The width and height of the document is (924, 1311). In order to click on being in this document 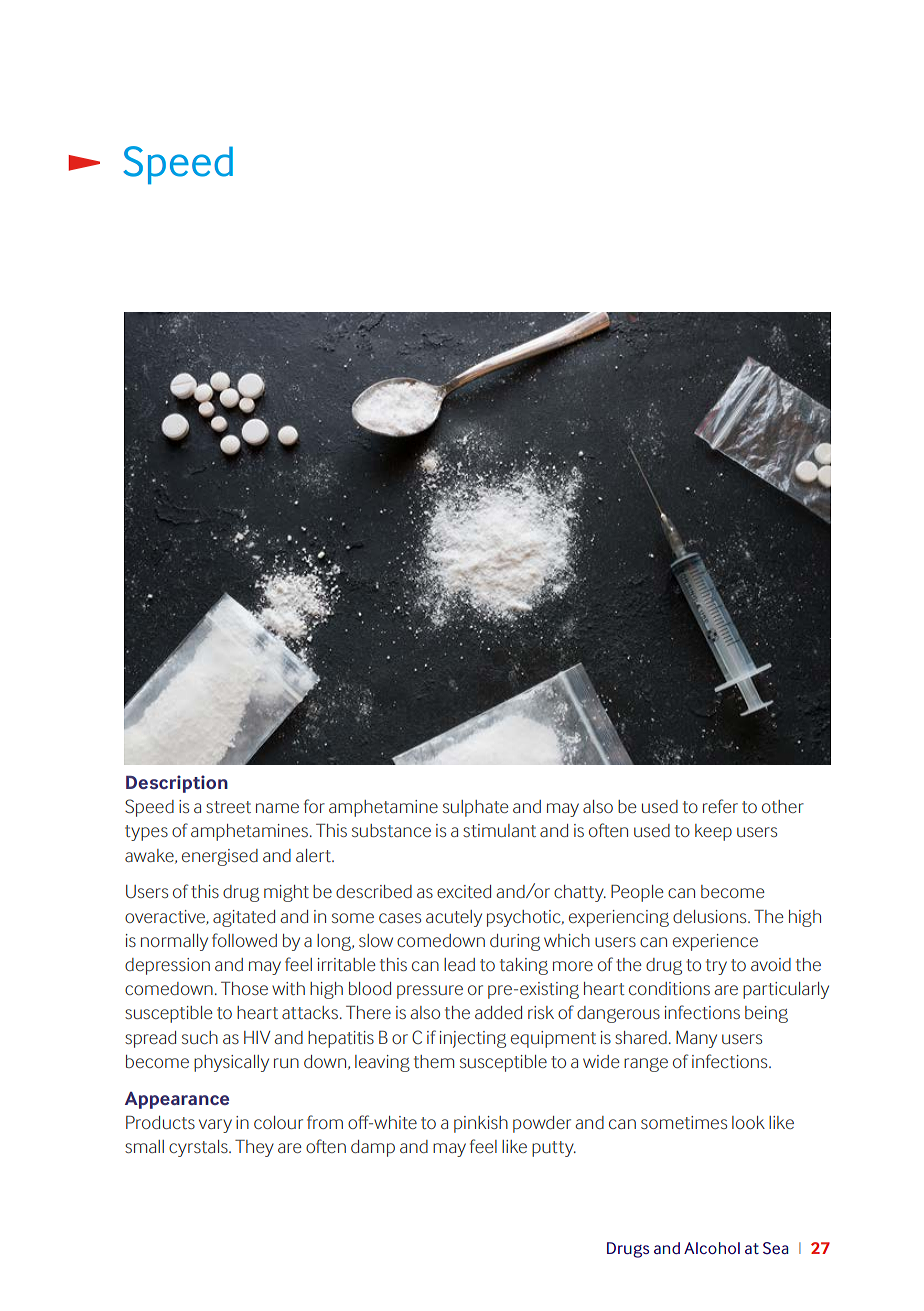, I will do `click(766, 1014)`.
